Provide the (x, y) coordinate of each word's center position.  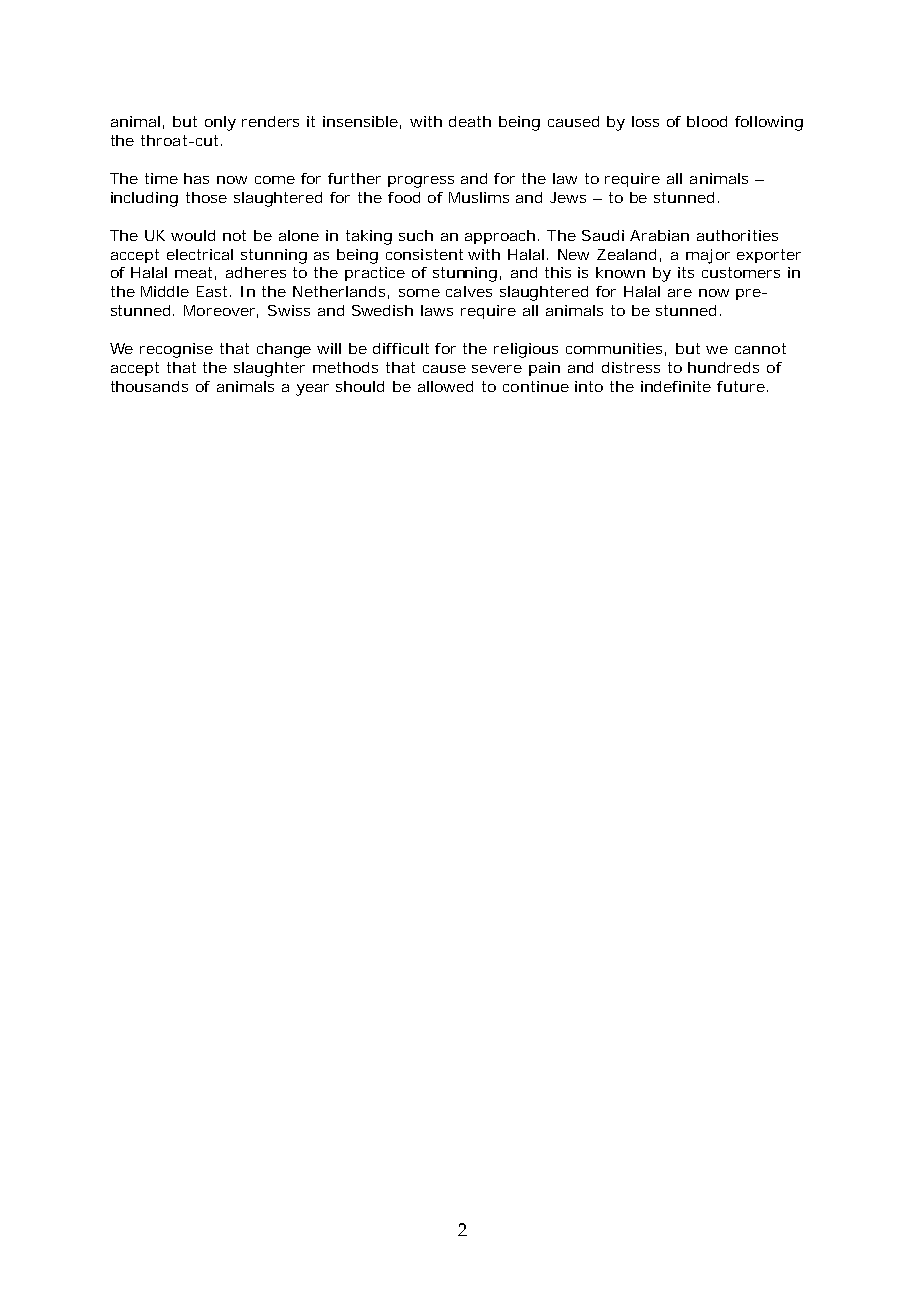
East (214, 291)
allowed (445, 386)
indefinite (676, 386)
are (680, 293)
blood (707, 121)
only (220, 123)
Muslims (479, 197)
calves (469, 291)
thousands (149, 386)
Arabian (659, 235)
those (206, 197)
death (470, 121)
